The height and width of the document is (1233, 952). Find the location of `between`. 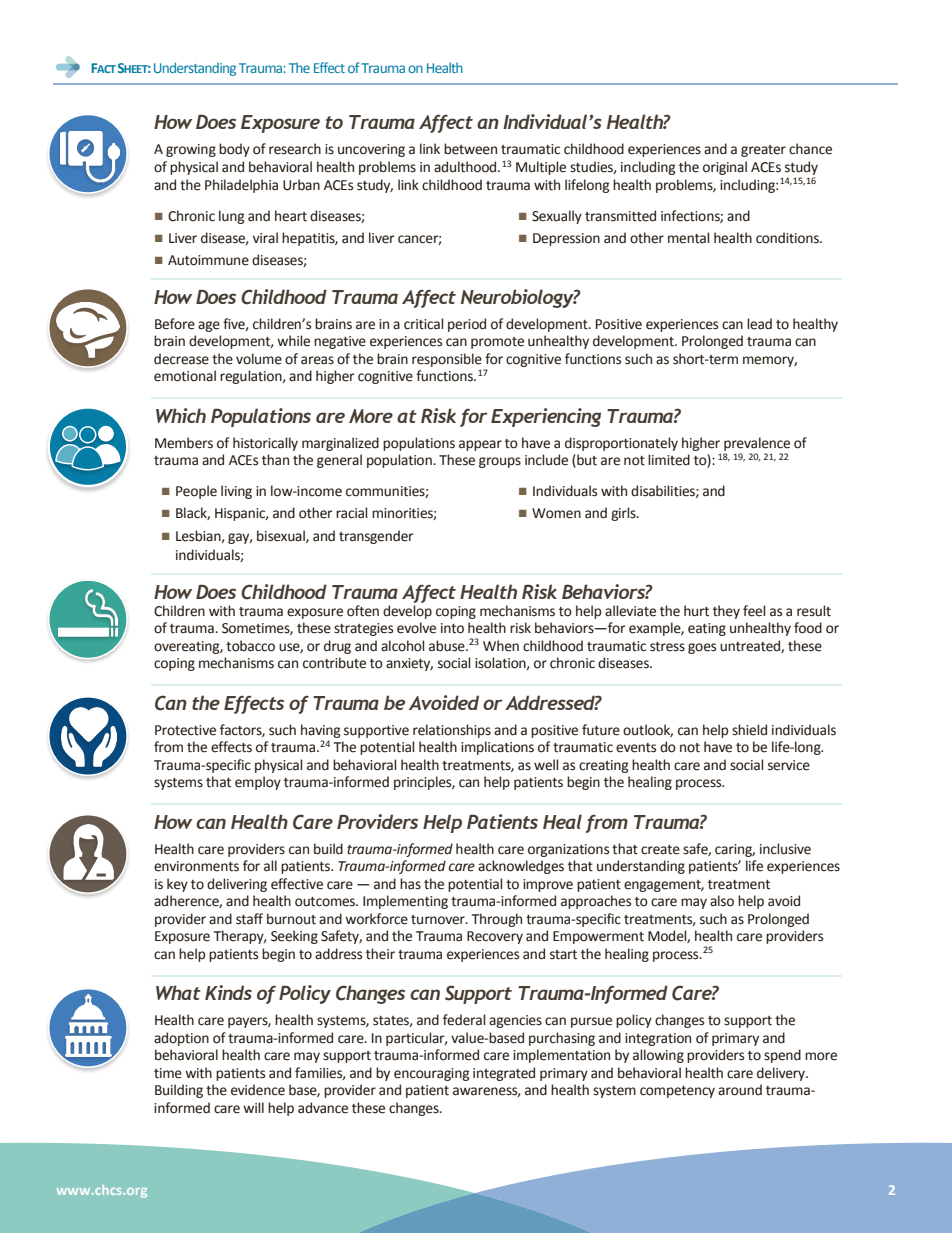

between is located at coordinates (470, 149).
